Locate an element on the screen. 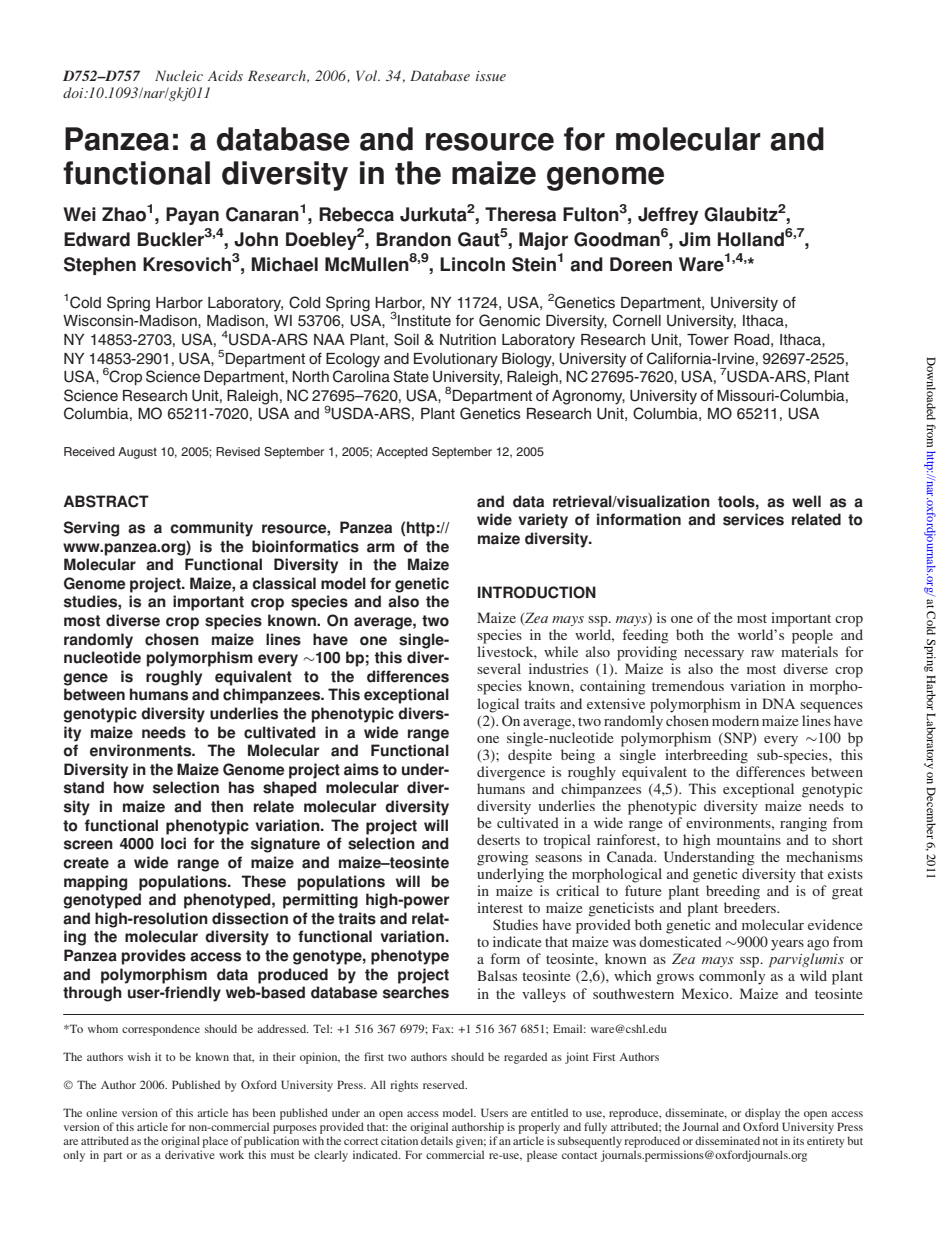 This screenshot has height=1236, width=952. well is located at coordinates (806, 501).
